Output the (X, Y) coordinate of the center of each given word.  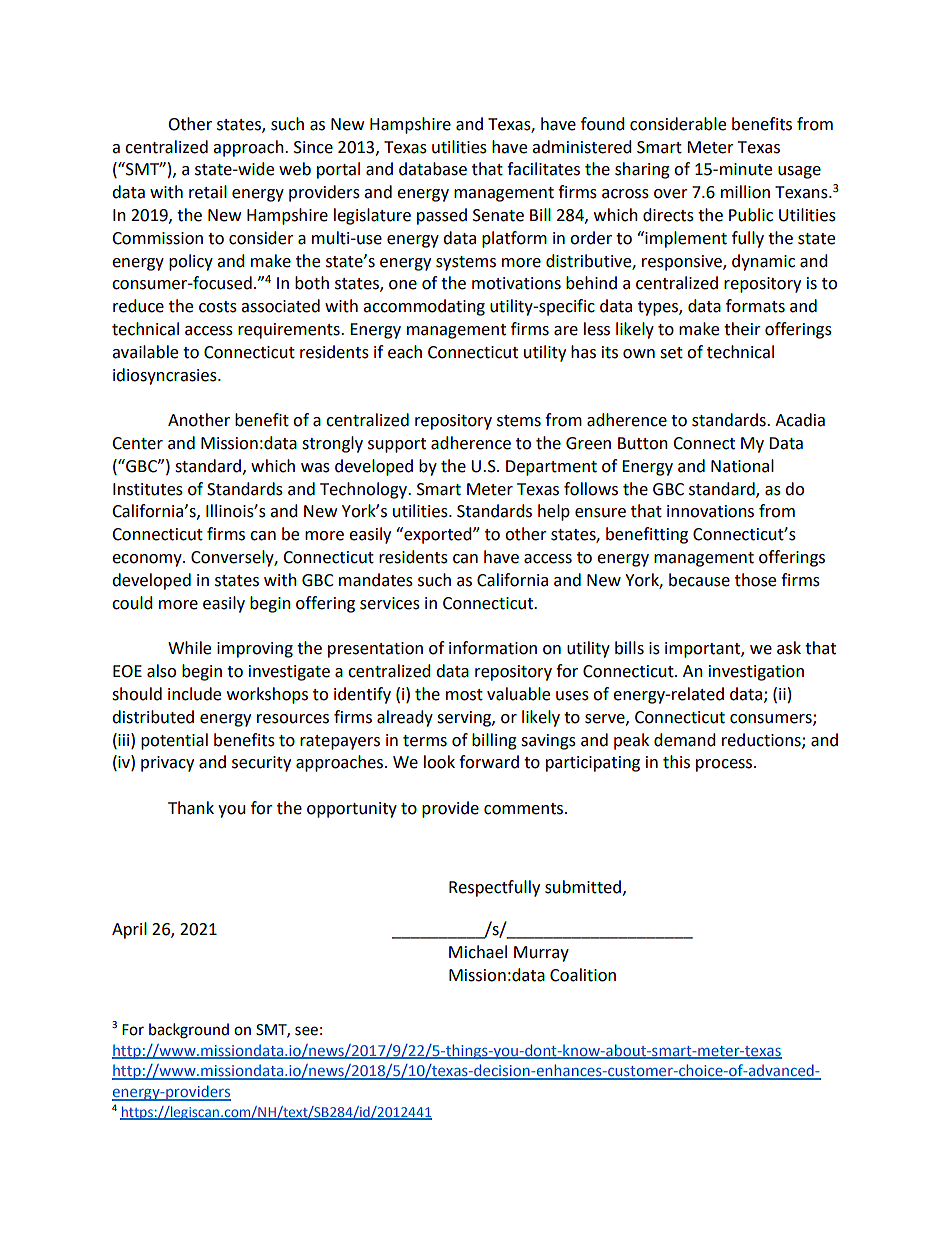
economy (148, 560)
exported (438, 535)
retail (208, 192)
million (745, 192)
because (699, 580)
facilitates (543, 169)
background (189, 1031)
